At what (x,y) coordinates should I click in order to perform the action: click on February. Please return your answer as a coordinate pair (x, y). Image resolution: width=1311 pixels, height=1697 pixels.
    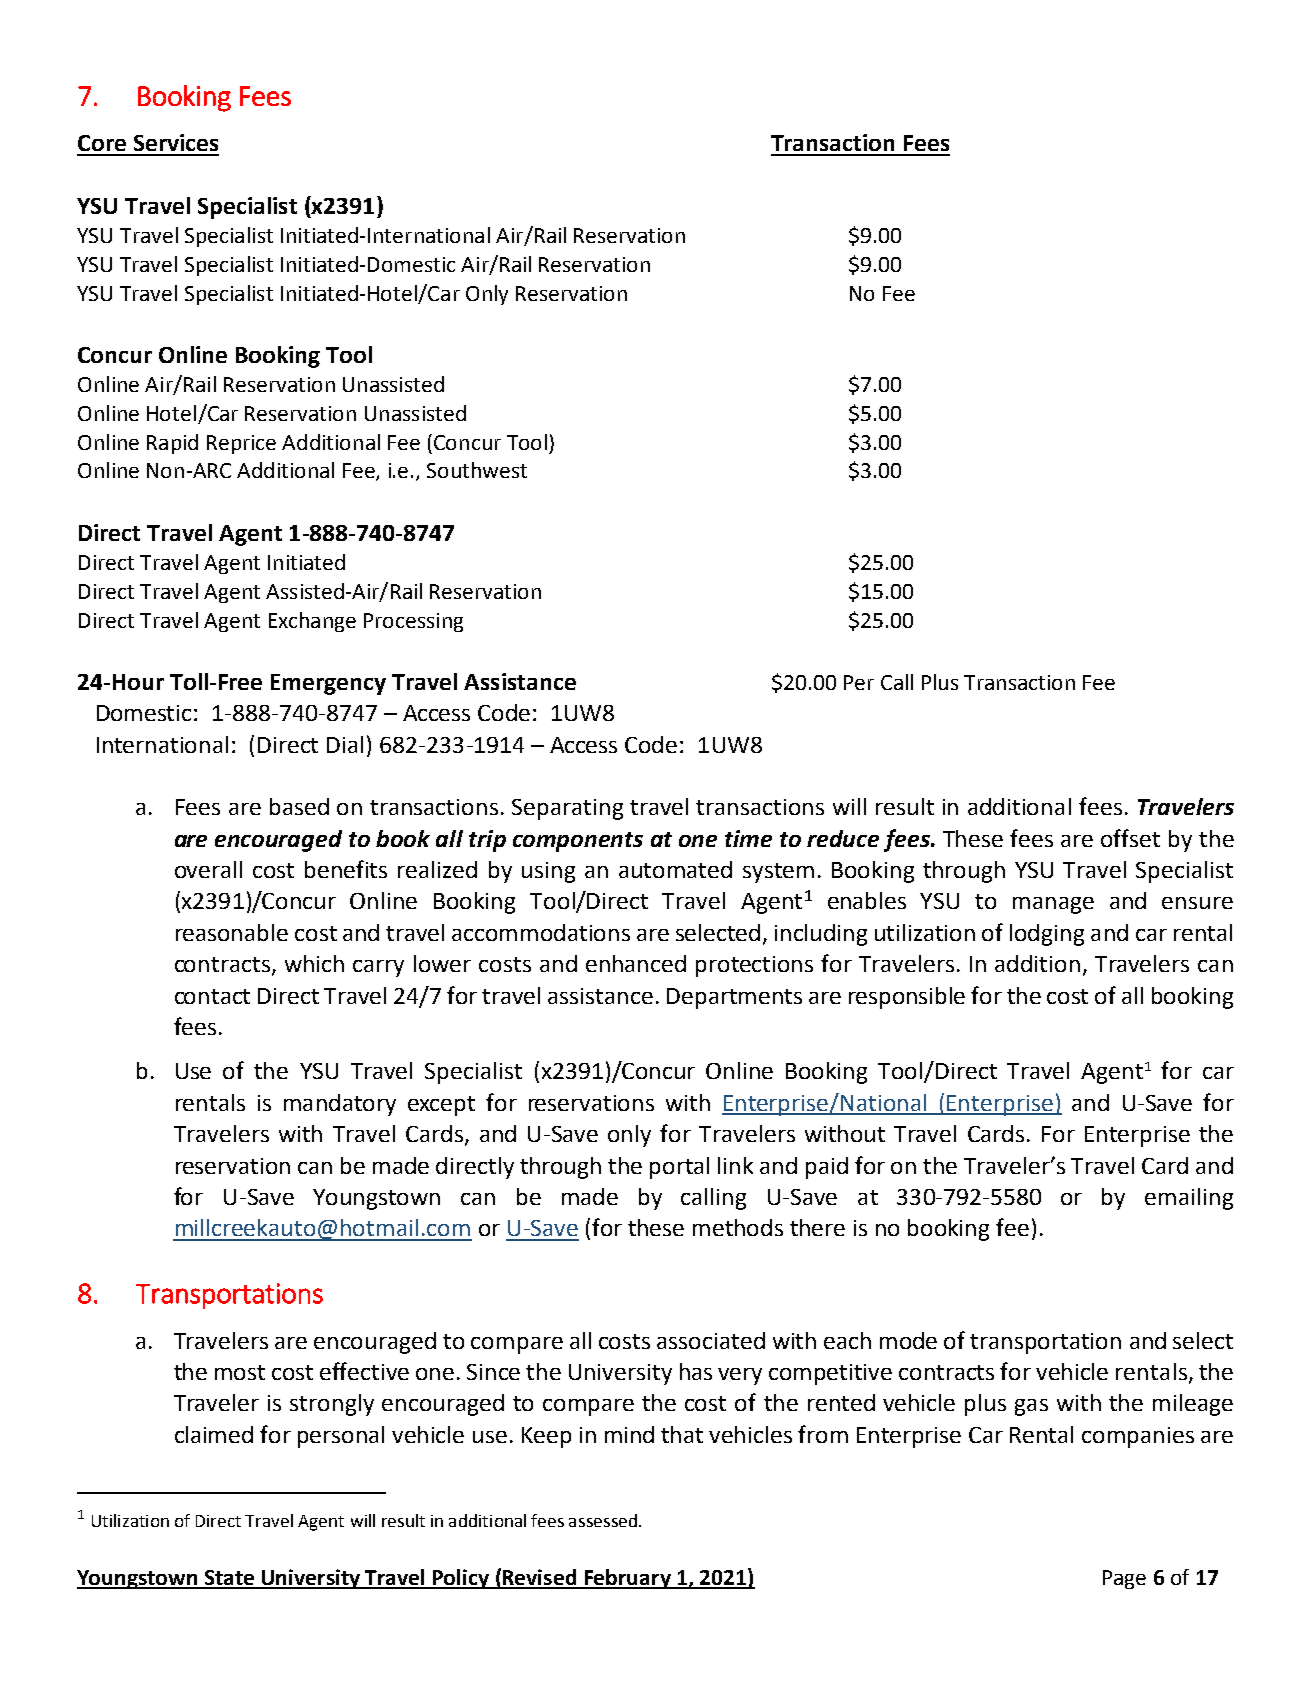
    Looking at the image, I should click on (628, 1579).
